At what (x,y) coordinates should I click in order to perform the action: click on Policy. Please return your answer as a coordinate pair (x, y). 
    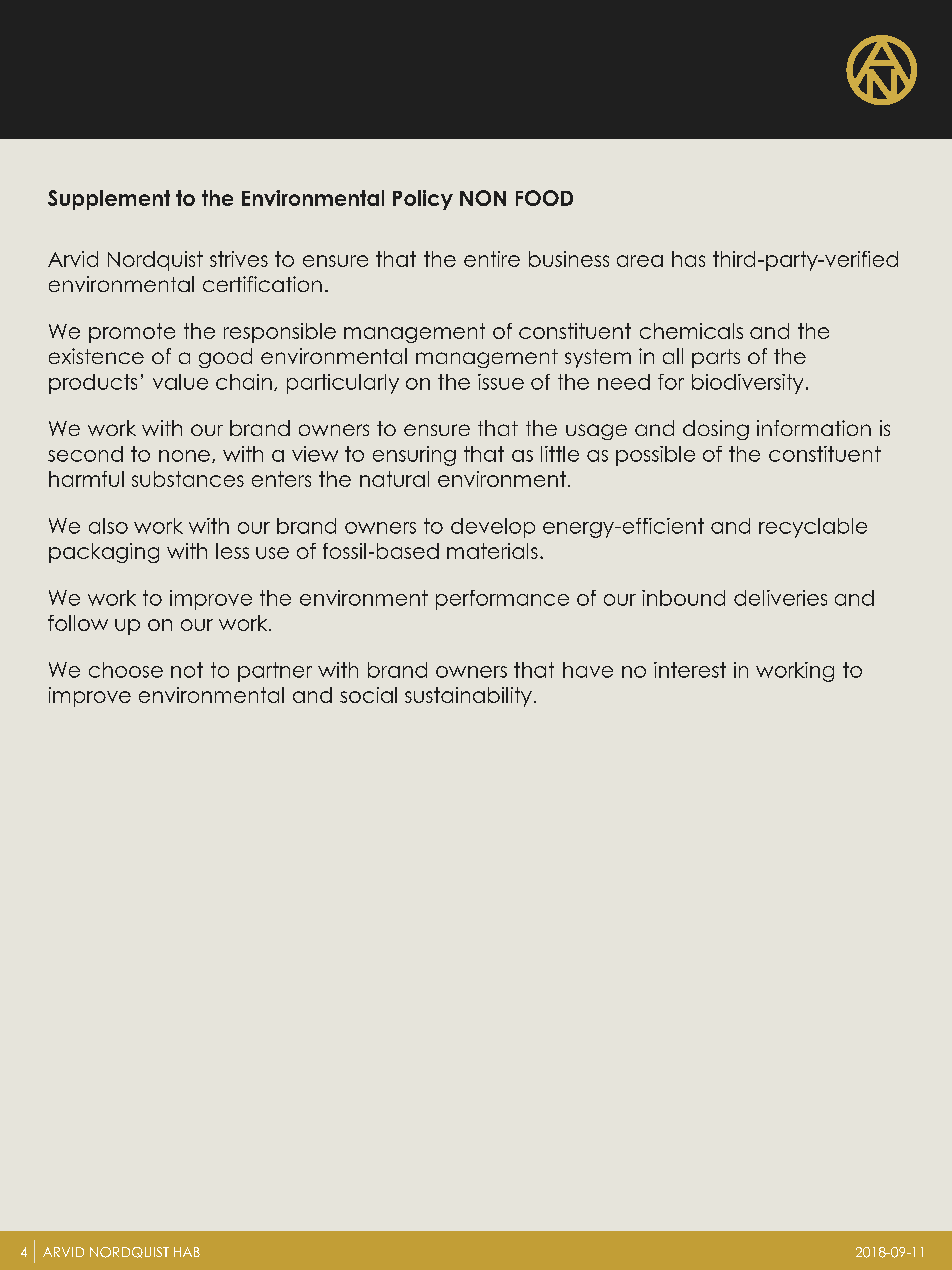
    Looking at the image, I should click on (423, 200).
